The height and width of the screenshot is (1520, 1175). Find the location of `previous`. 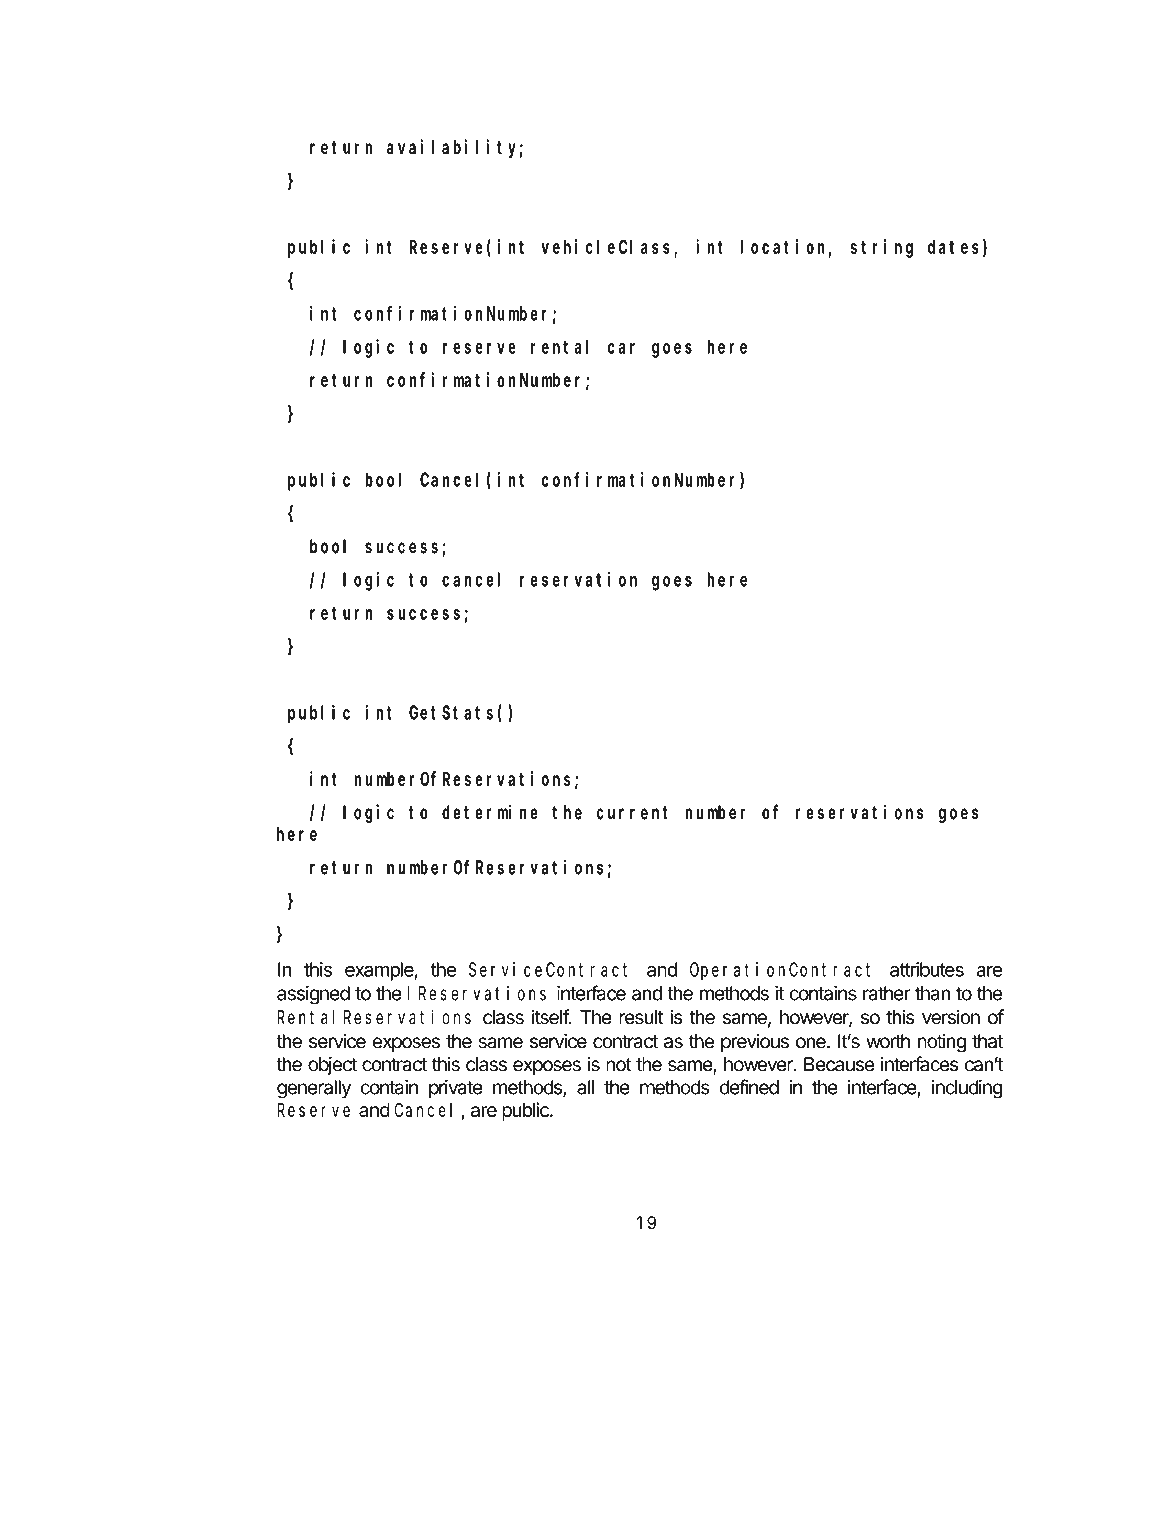

previous is located at coordinates (755, 1043).
